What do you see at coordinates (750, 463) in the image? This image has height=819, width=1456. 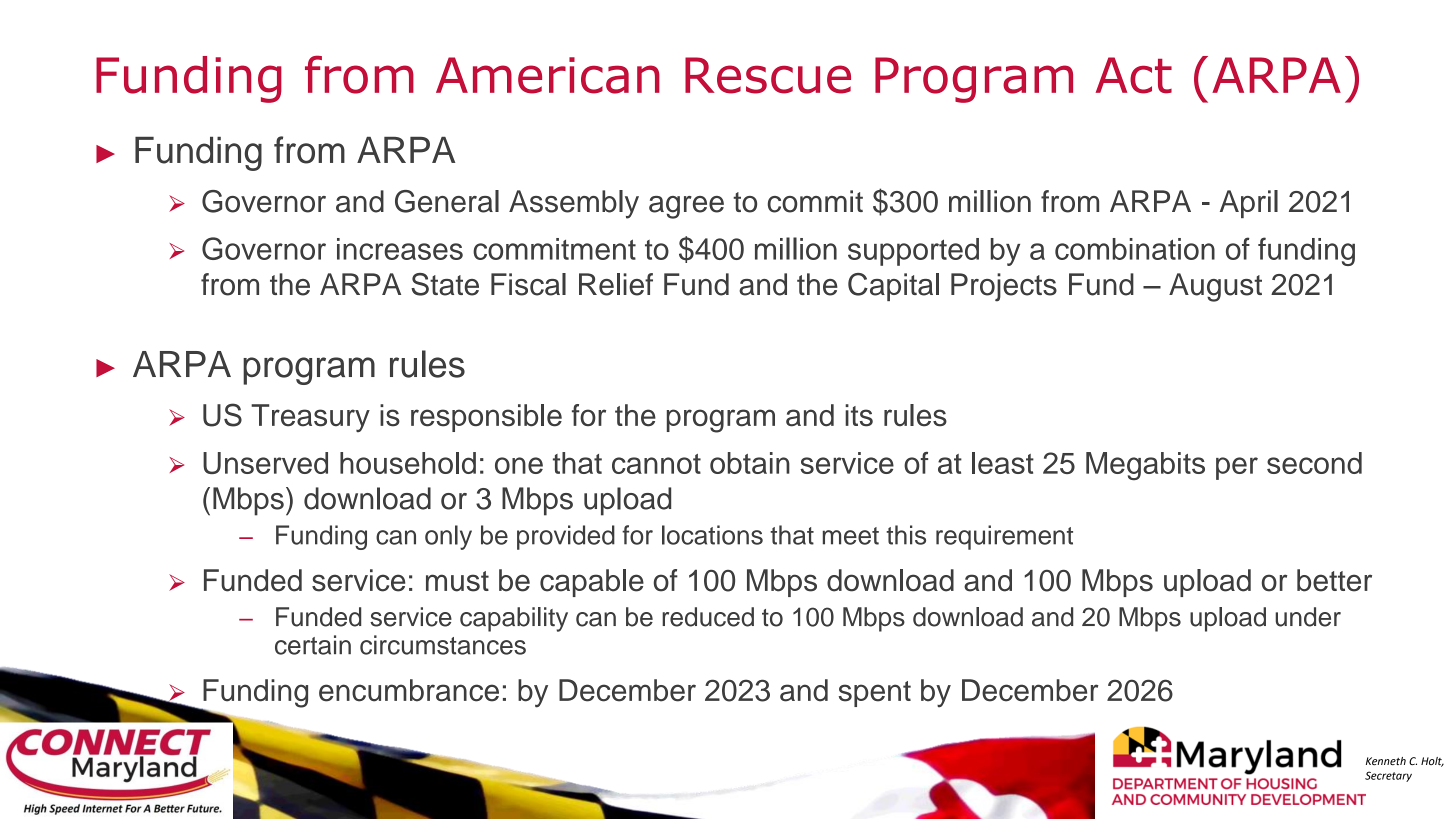 I see `obtain` at bounding box center [750, 463].
